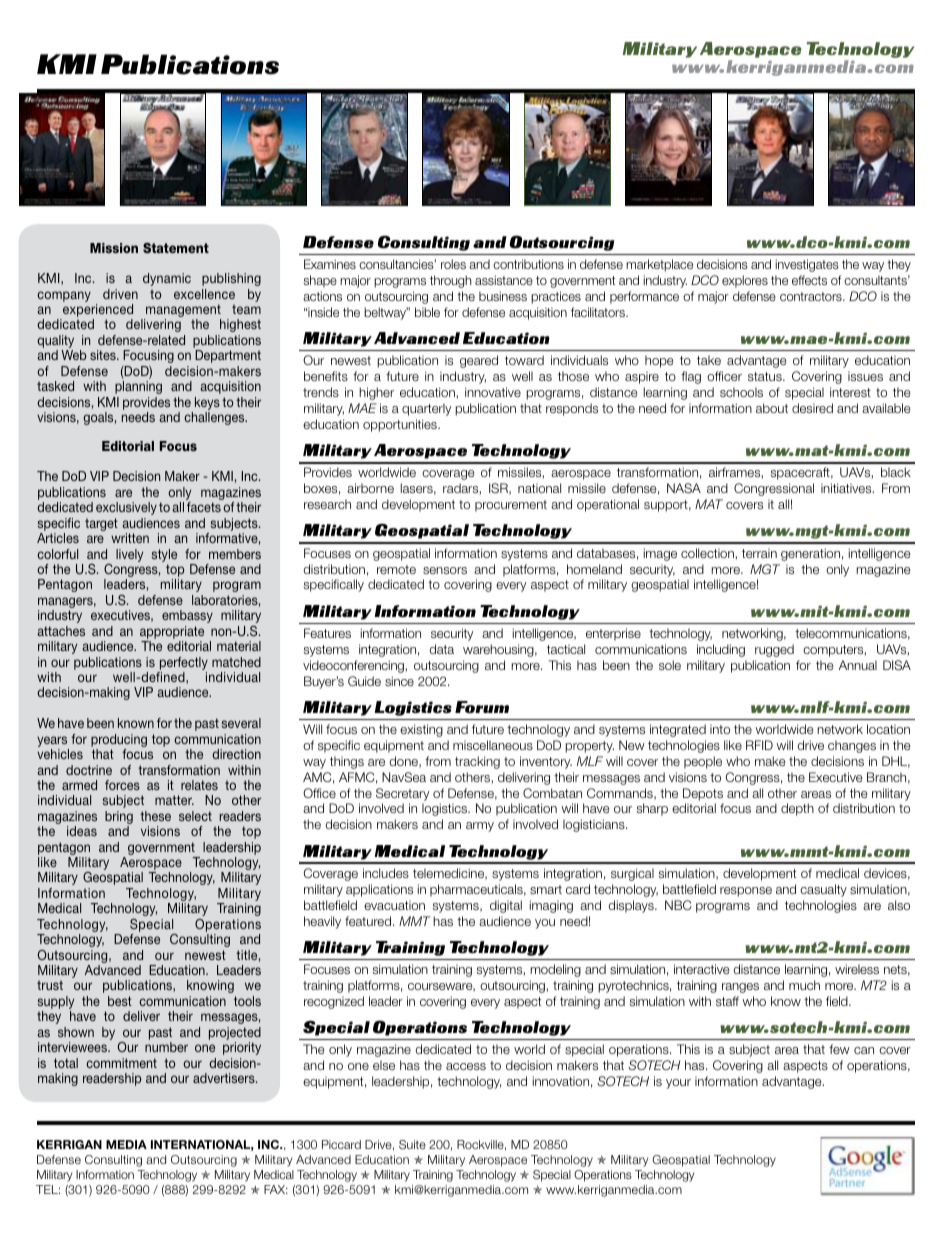 The width and height of the screenshot is (952, 1233). Describe the element at coordinates (858, 665) in the screenshot. I see `Annual` at that location.
